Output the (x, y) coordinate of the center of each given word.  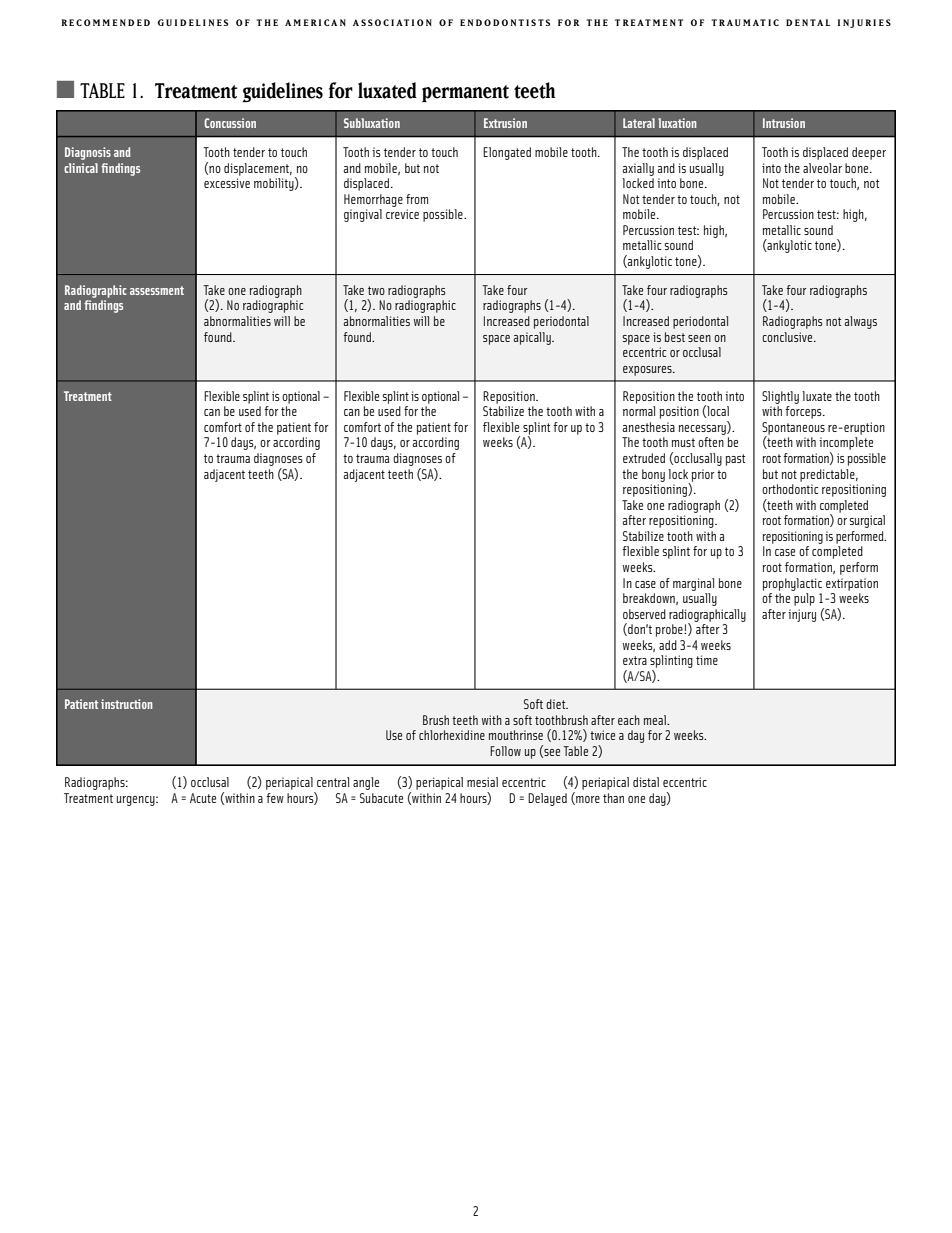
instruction (127, 704)
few (275, 798)
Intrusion (784, 123)
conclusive (788, 337)
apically (533, 338)
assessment (157, 290)
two (376, 290)
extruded (644, 458)
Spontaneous (793, 429)
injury (802, 615)
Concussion (230, 123)
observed (644, 614)
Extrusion (505, 123)
